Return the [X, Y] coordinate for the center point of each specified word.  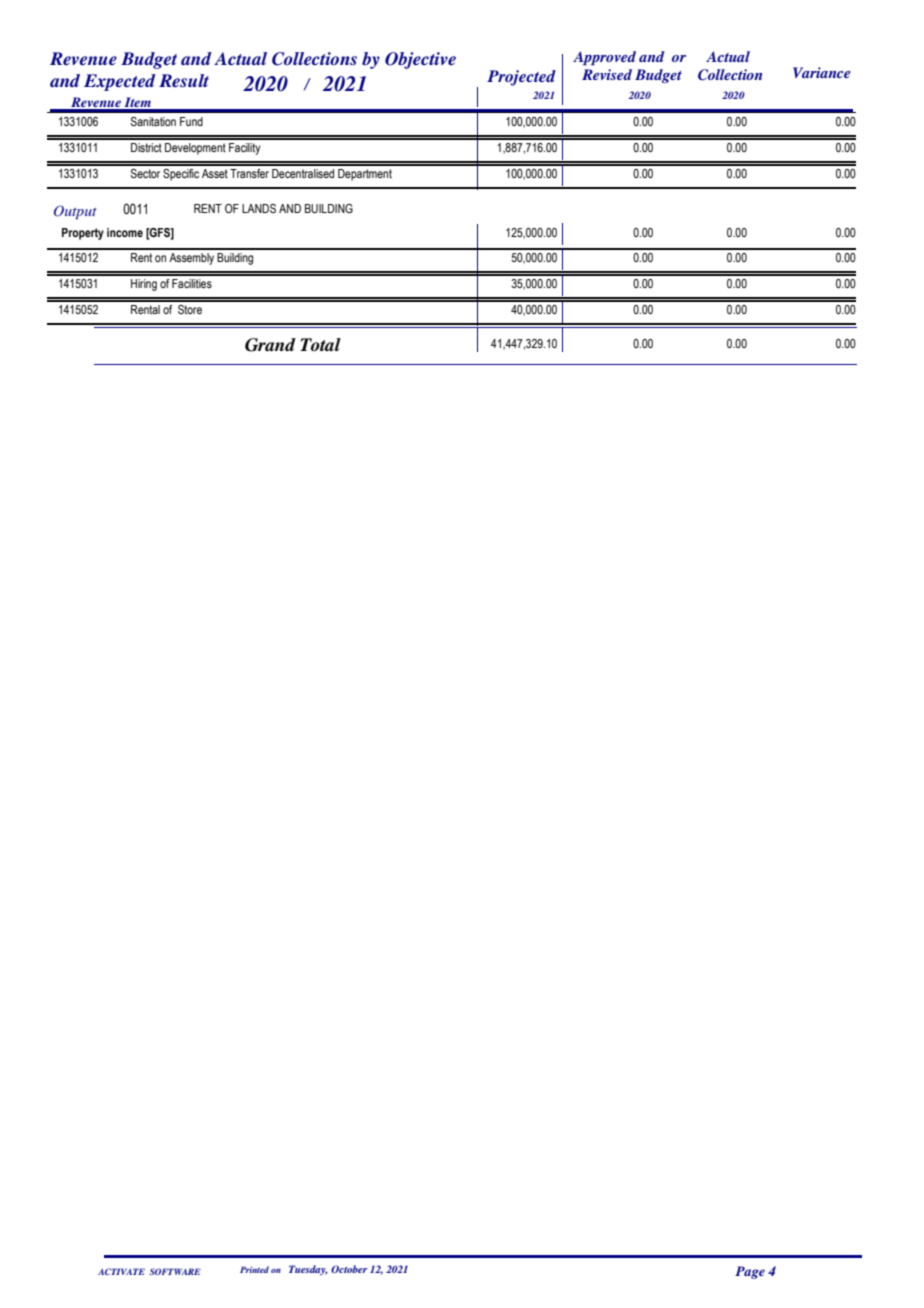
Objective [420, 60]
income [125, 232]
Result [184, 80]
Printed [254, 1269]
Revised [607, 74]
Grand [270, 345]
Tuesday [308, 1270]
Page [750, 1272]
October [349, 1269]
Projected [521, 78]
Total [320, 344]
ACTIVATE [121, 1271]
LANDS [259, 208]
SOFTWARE [175, 1271]
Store [190, 309]
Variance [821, 72]
